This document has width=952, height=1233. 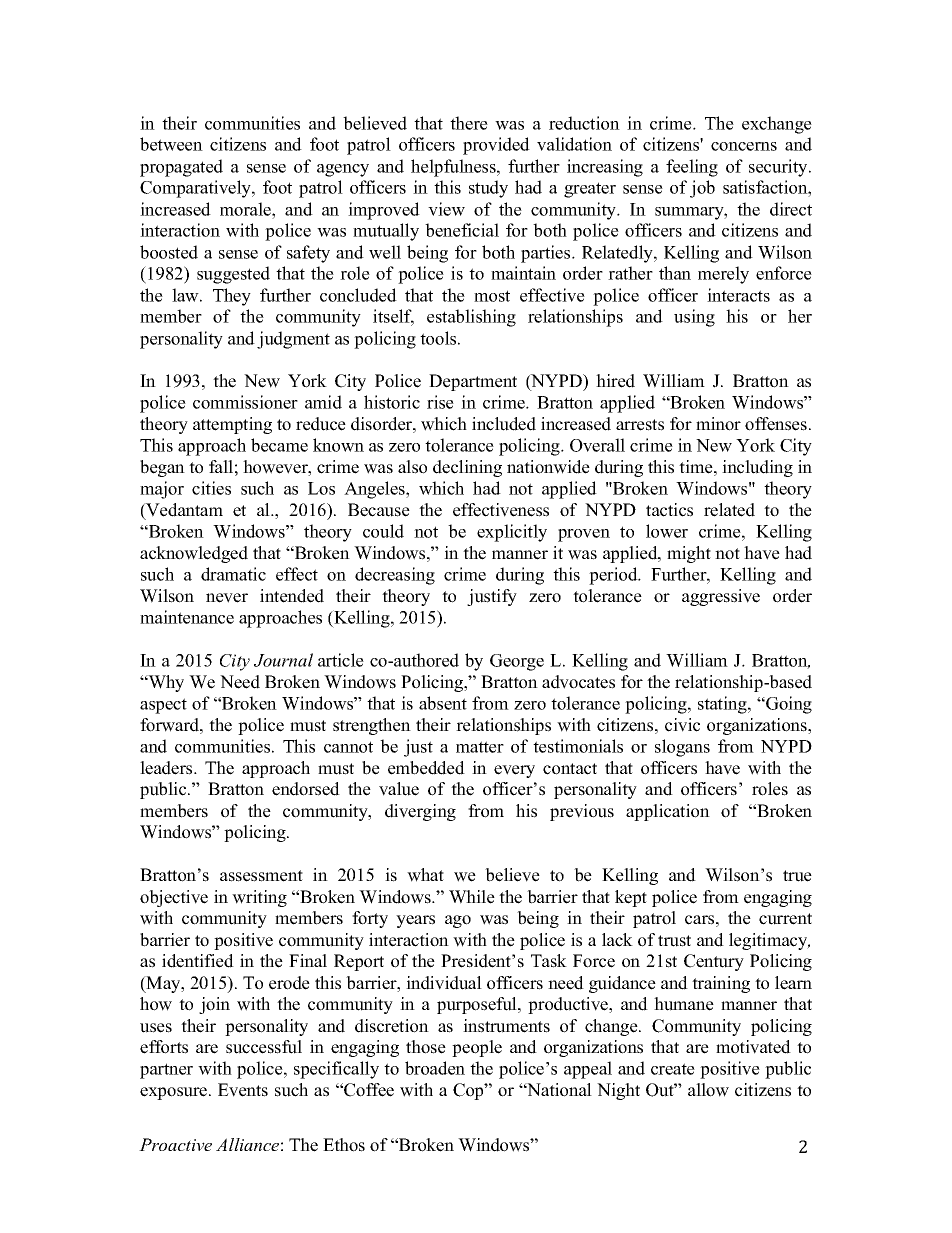 What do you see at coordinates (668, 812) in the document?
I see `application` at bounding box center [668, 812].
